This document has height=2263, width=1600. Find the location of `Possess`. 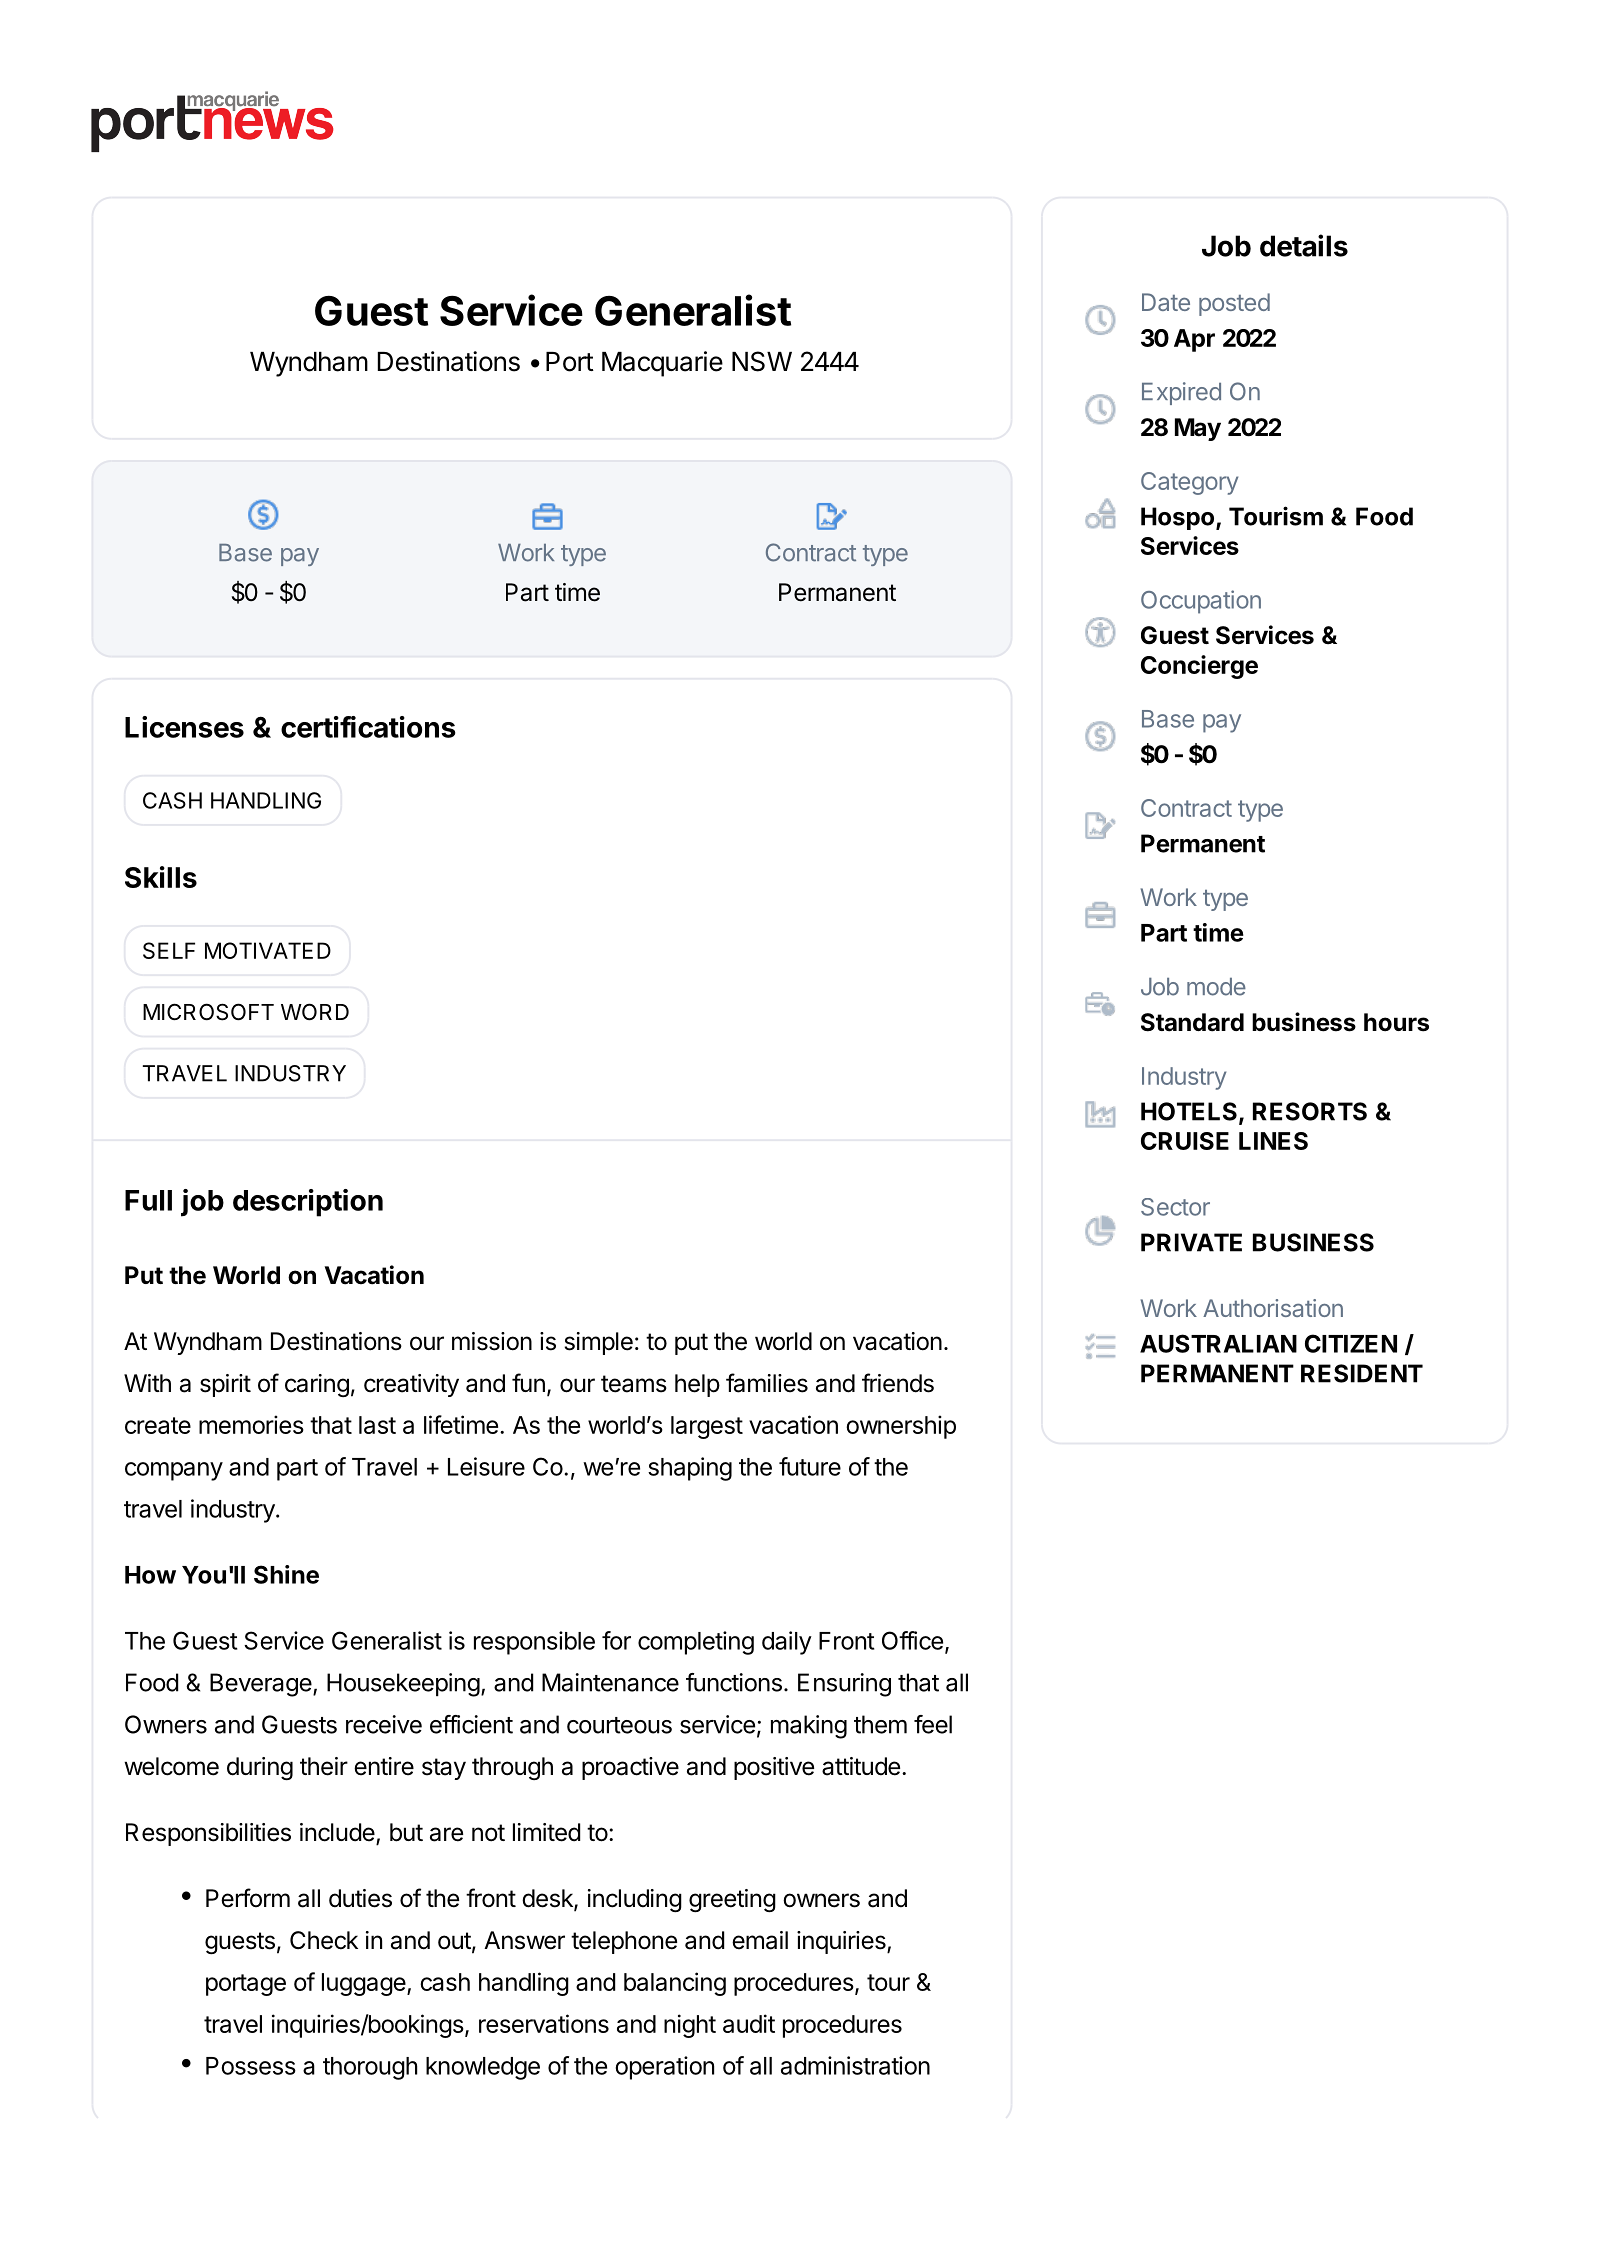

Possess is located at coordinates (251, 2066).
